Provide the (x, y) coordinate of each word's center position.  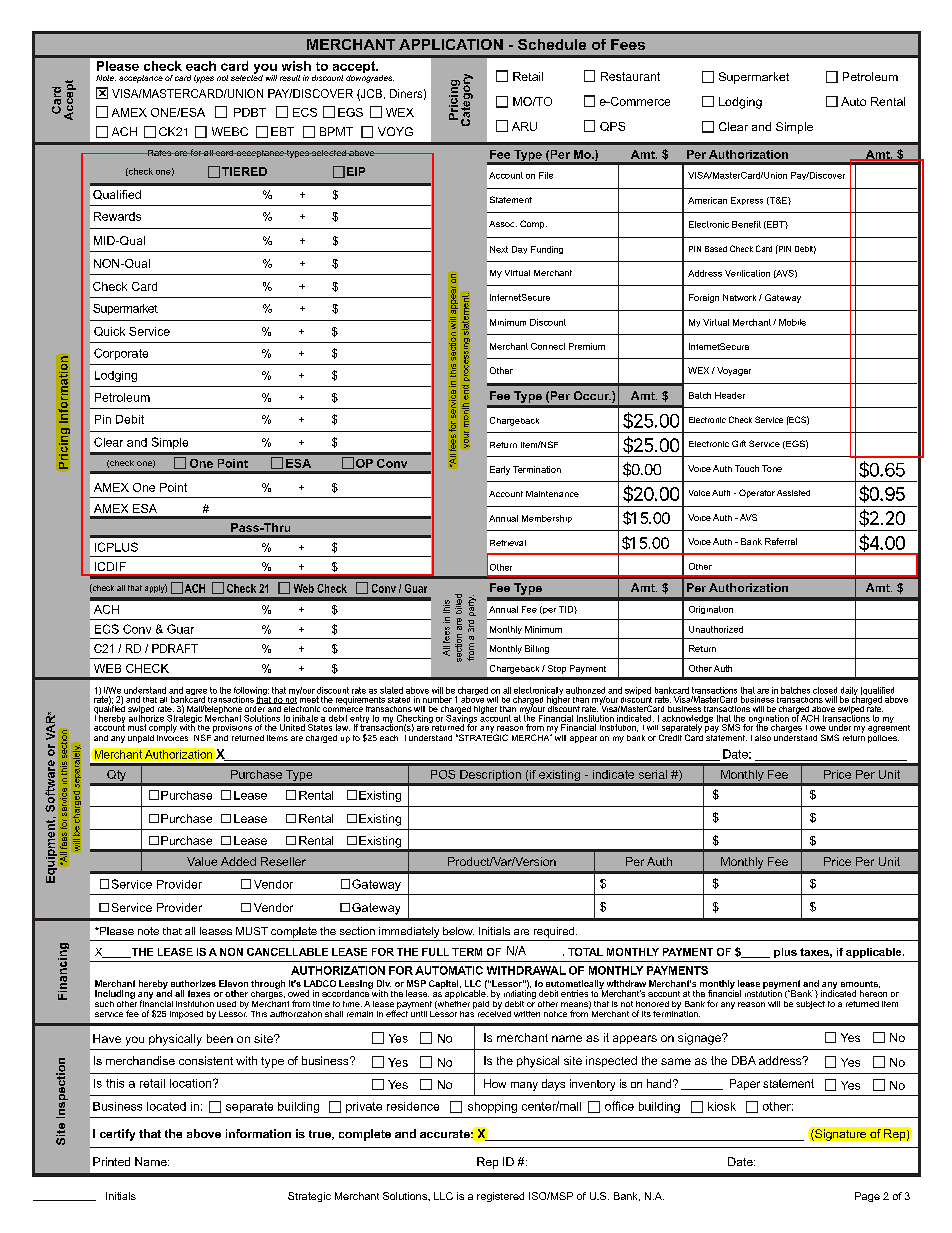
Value (202, 861)
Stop (557, 669)
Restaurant (630, 76)
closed (825, 690)
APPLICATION (451, 44)
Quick (109, 331)
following (251, 692)
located (166, 1106)
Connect (548, 346)
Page (867, 1197)
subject (810, 1005)
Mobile (792, 322)
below (458, 931)
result (290, 78)
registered (500, 1197)
